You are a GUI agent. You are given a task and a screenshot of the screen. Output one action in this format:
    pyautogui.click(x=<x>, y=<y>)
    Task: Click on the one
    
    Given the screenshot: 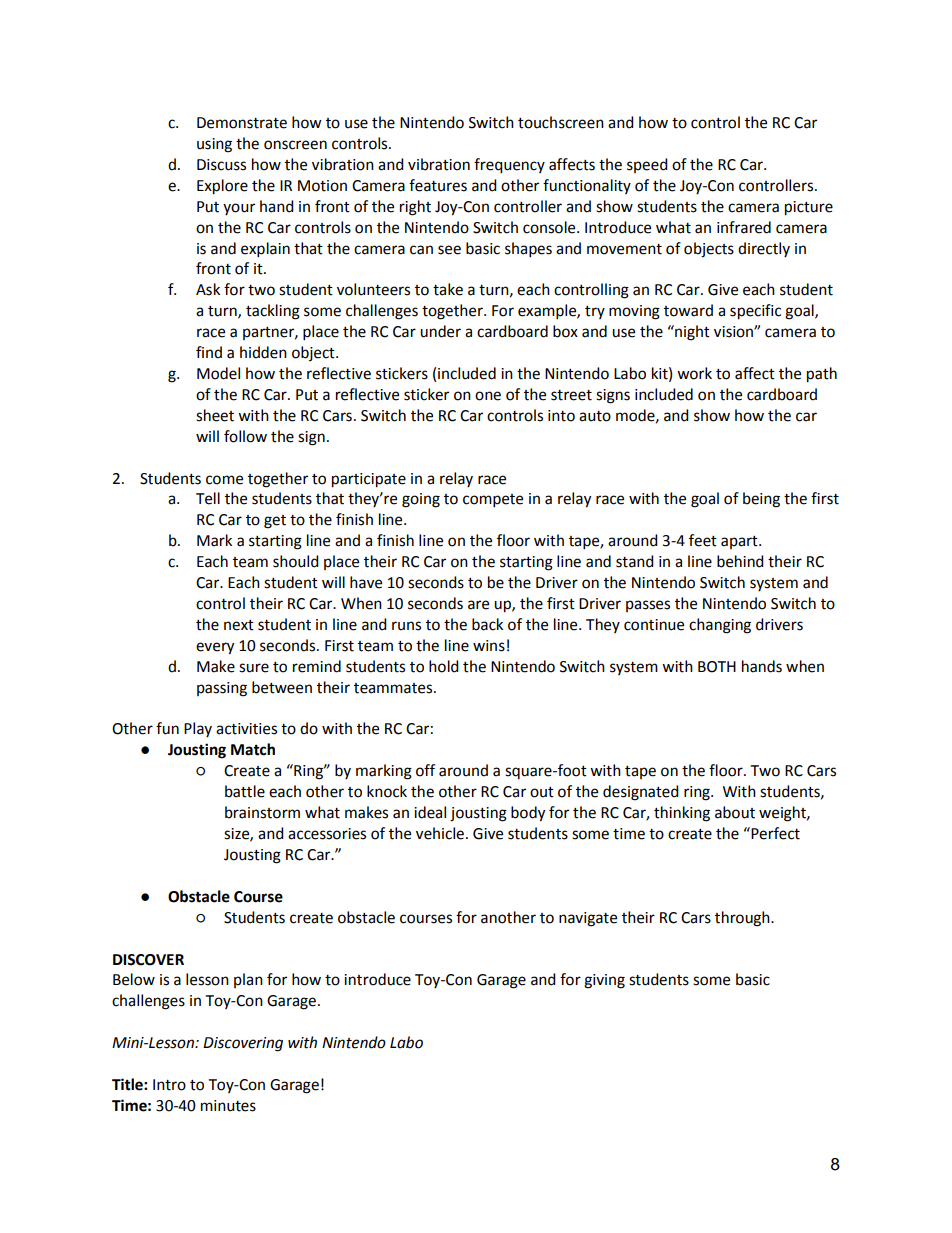 What is the action you would take?
    pyautogui.click(x=488, y=396)
